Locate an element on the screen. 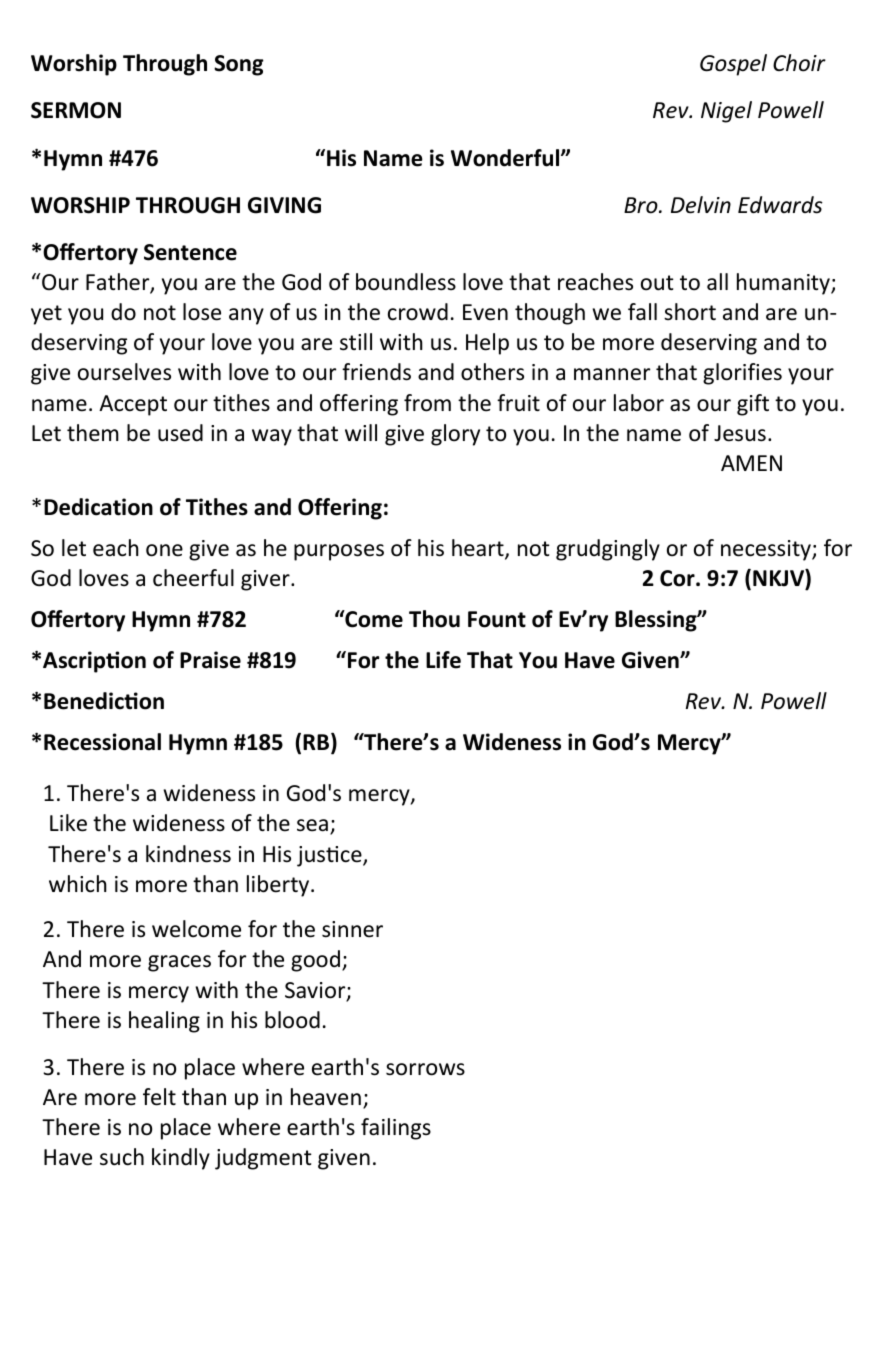 The width and height of the screenshot is (887, 1372). glory is located at coordinates (455, 435).
